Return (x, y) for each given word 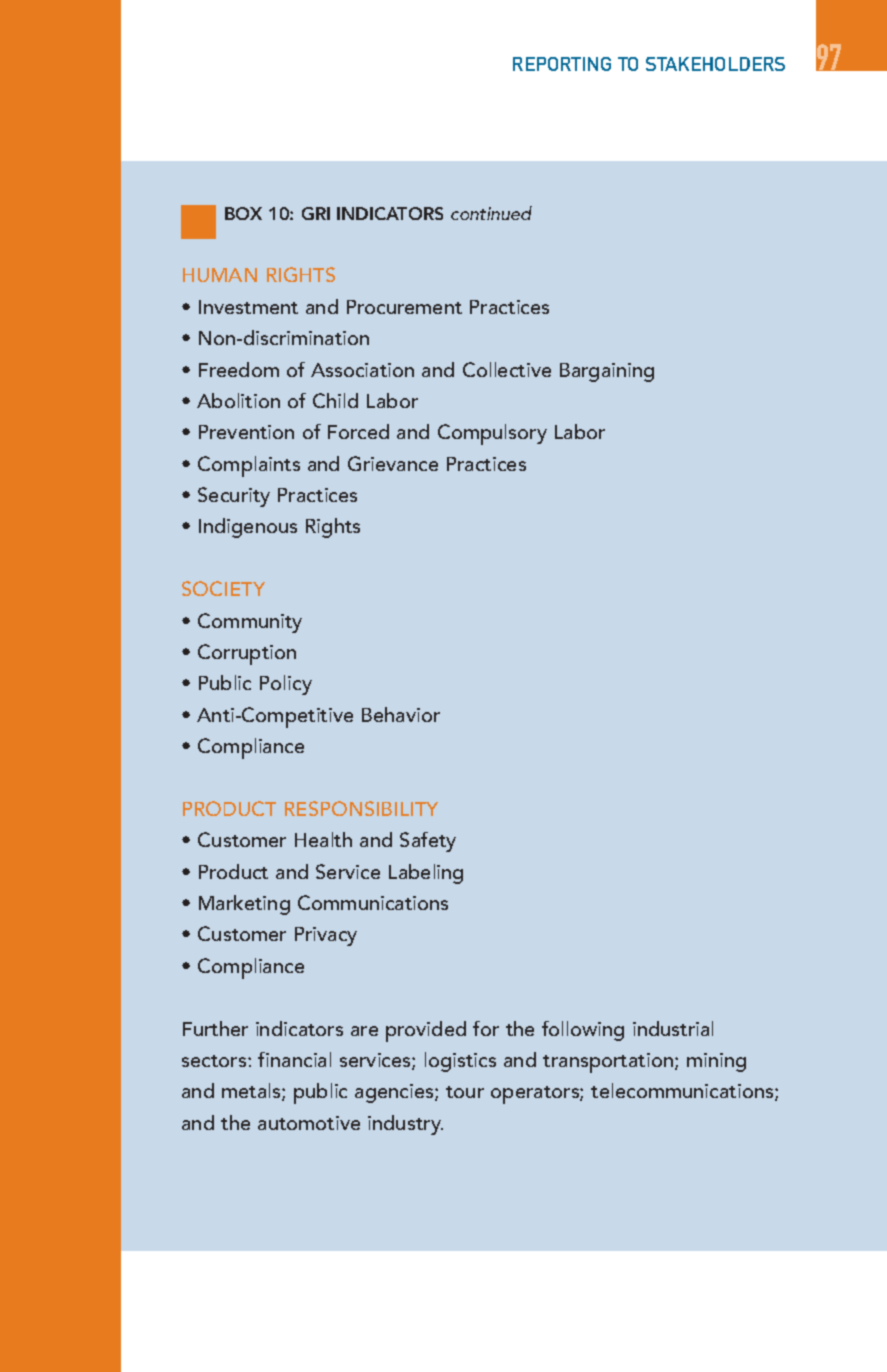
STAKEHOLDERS (715, 64)
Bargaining (607, 372)
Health (323, 839)
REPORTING (562, 64)
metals (252, 1092)
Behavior (401, 714)
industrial (673, 1028)
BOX (243, 213)
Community (250, 623)
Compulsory (492, 434)
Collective (507, 369)
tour (465, 1092)
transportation (608, 1063)
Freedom (239, 369)
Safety (428, 842)
